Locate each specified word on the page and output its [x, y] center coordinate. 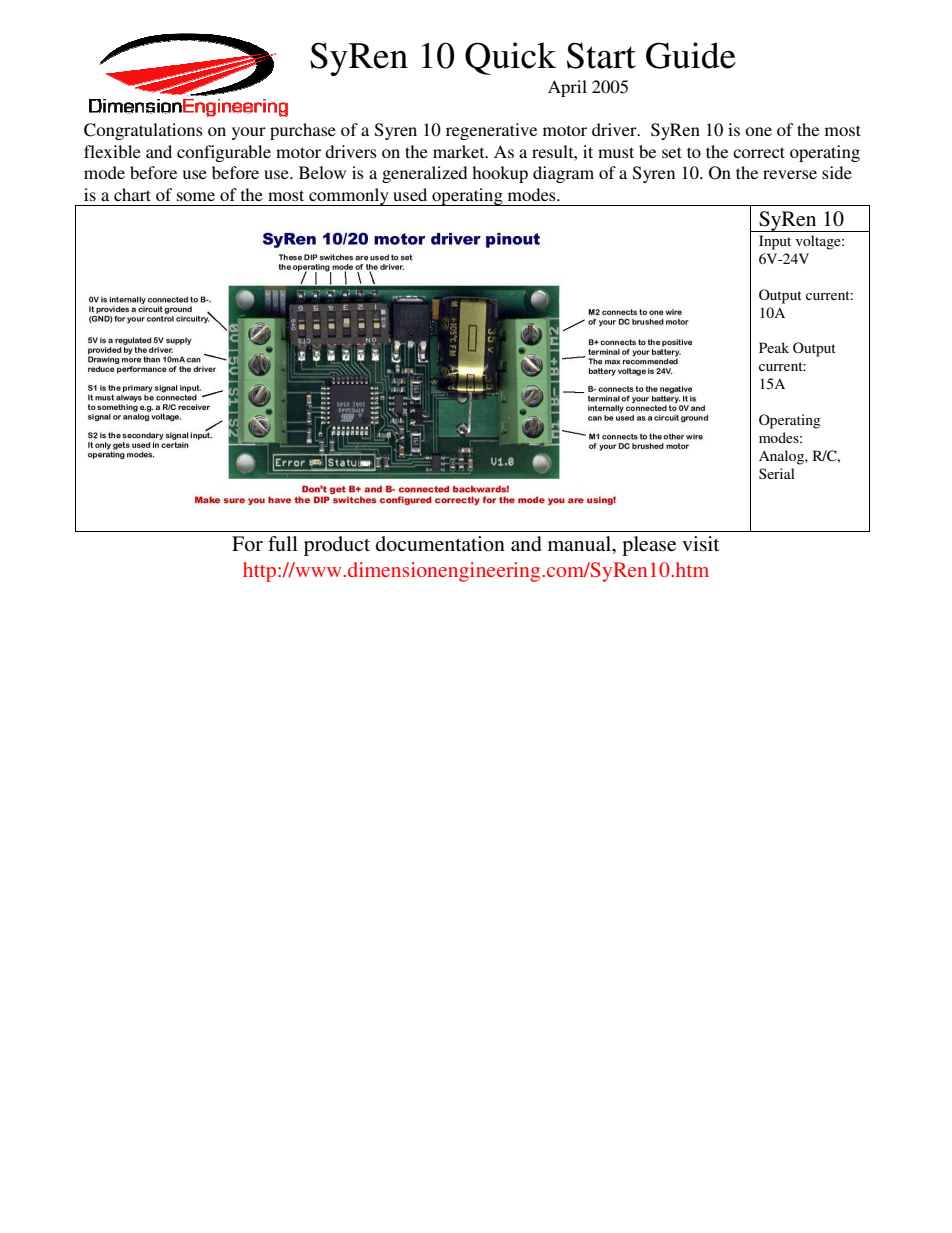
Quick [510, 58]
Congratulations [143, 131]
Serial [777, 473]
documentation [440, 544]
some [196, 196]
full [283, 543]
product [337, 546]
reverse [790, 174]
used [410, 194]
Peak [774, 347]
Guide [691, 55]
